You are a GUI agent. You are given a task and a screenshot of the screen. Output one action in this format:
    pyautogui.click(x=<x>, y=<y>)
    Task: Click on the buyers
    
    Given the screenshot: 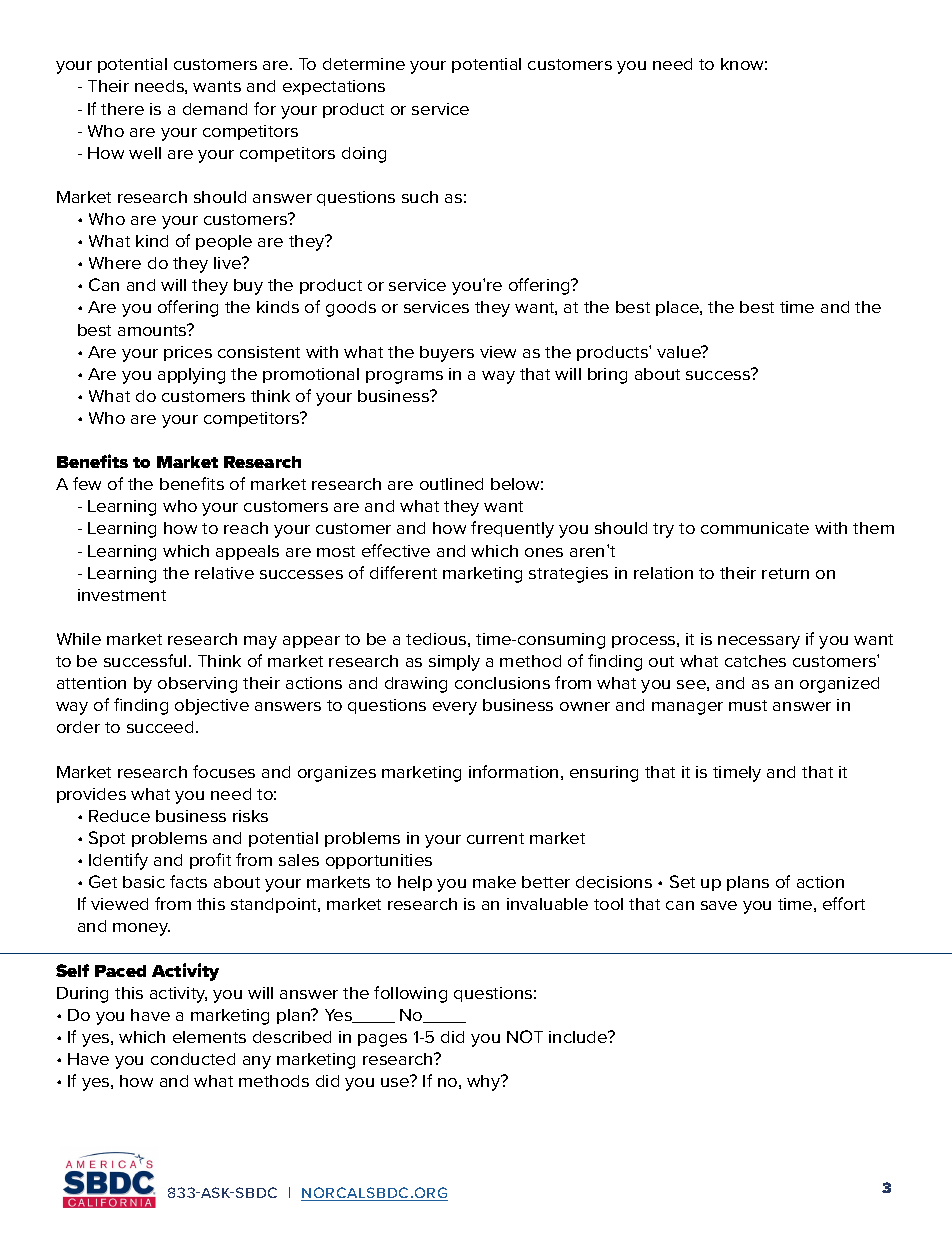 What is the action you would take?
    pyautogui.click(x=447, y=354)
